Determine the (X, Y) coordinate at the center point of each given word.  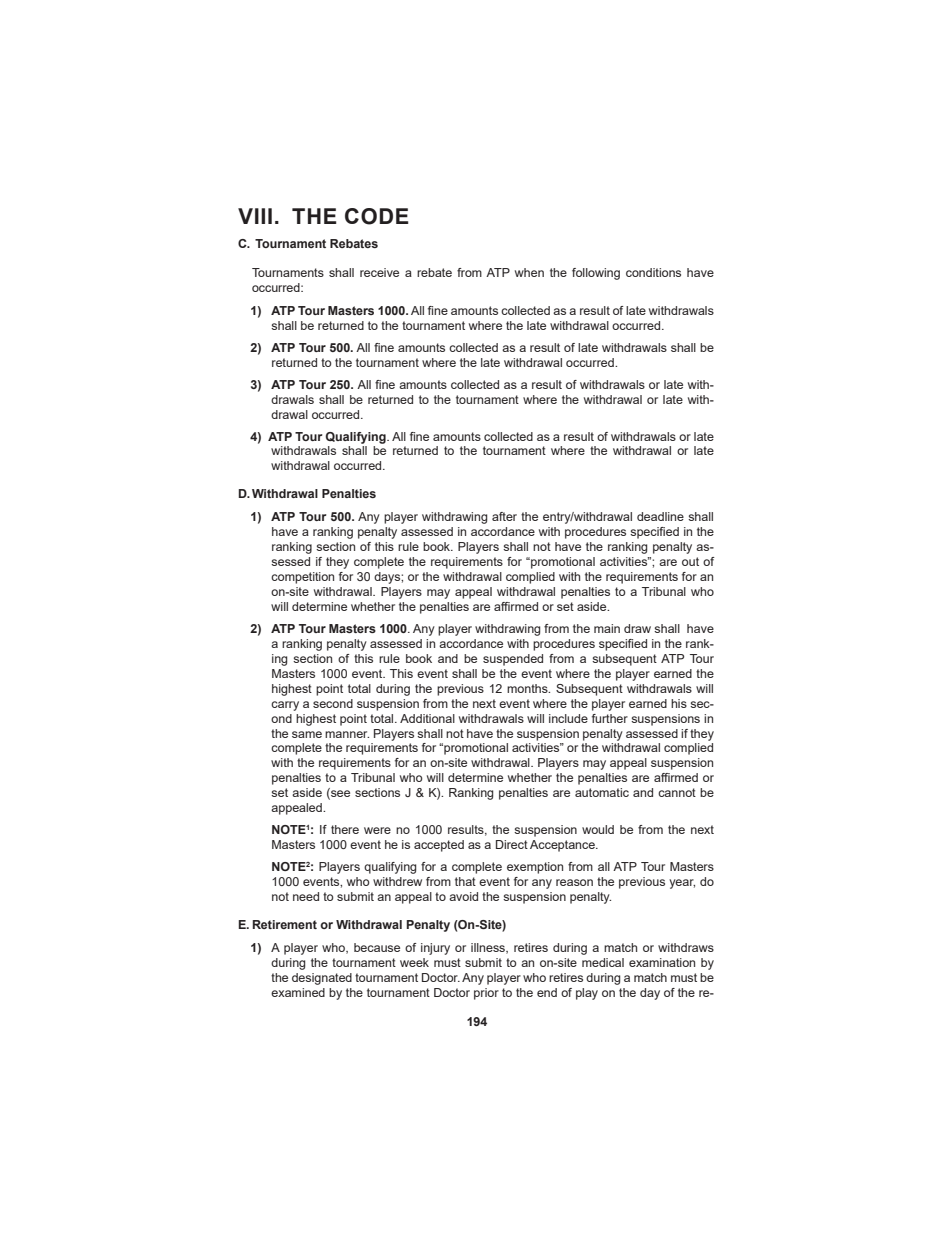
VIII (255, 216)
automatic (602, 792)
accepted (439, 846)
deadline (660, 516)
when (529, 272)
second (333, 703)
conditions (653, 272)
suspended (513, 660)
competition (302, 578)
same (307, 734)
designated (322, 979)
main (607, 628)
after (504, 516)
